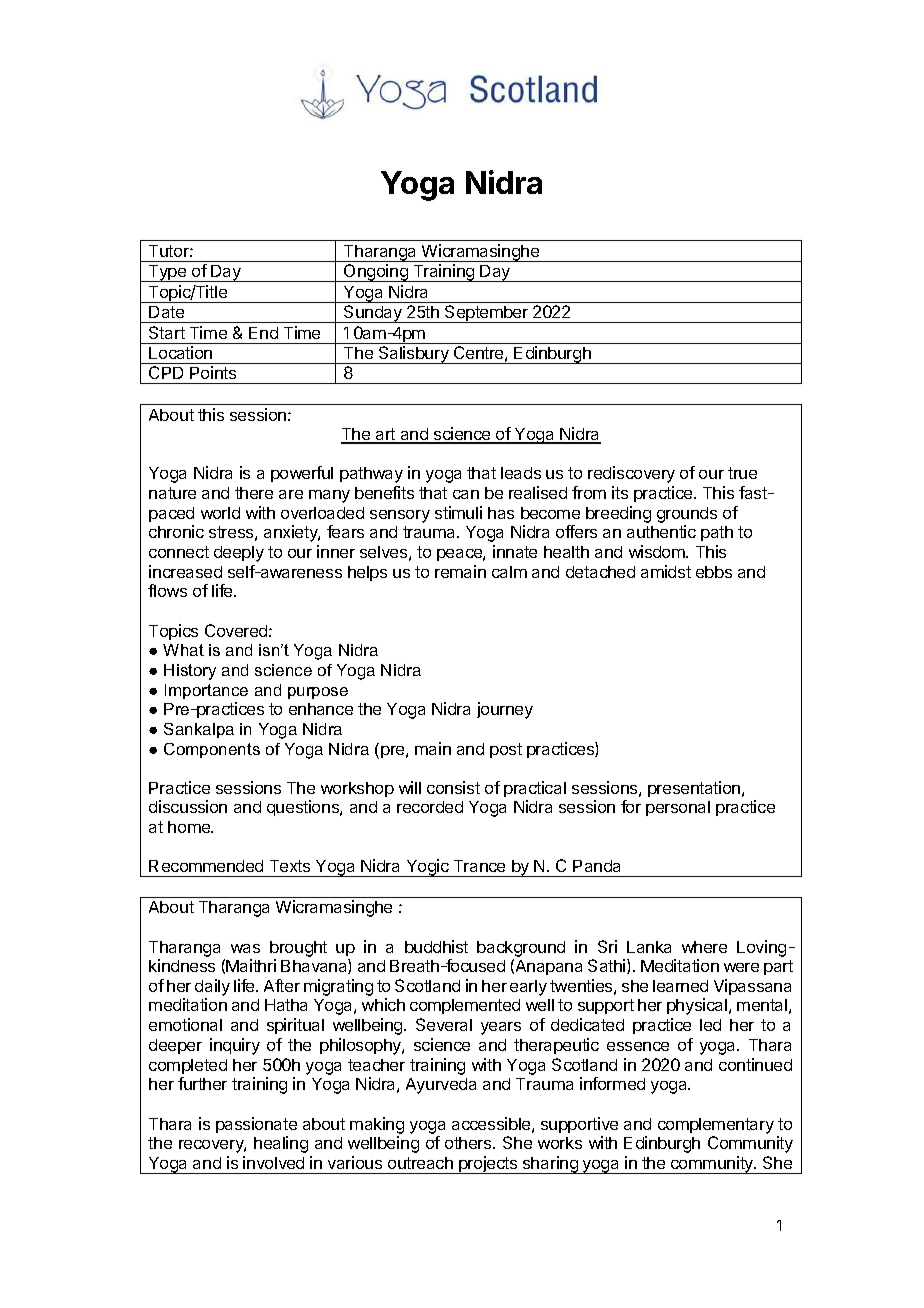 The width and height of the screenshot is (924, 1308). What do you see at coordinates (487, 314) in the screenshot?
I see `September` at bounding box center [487, 314].
